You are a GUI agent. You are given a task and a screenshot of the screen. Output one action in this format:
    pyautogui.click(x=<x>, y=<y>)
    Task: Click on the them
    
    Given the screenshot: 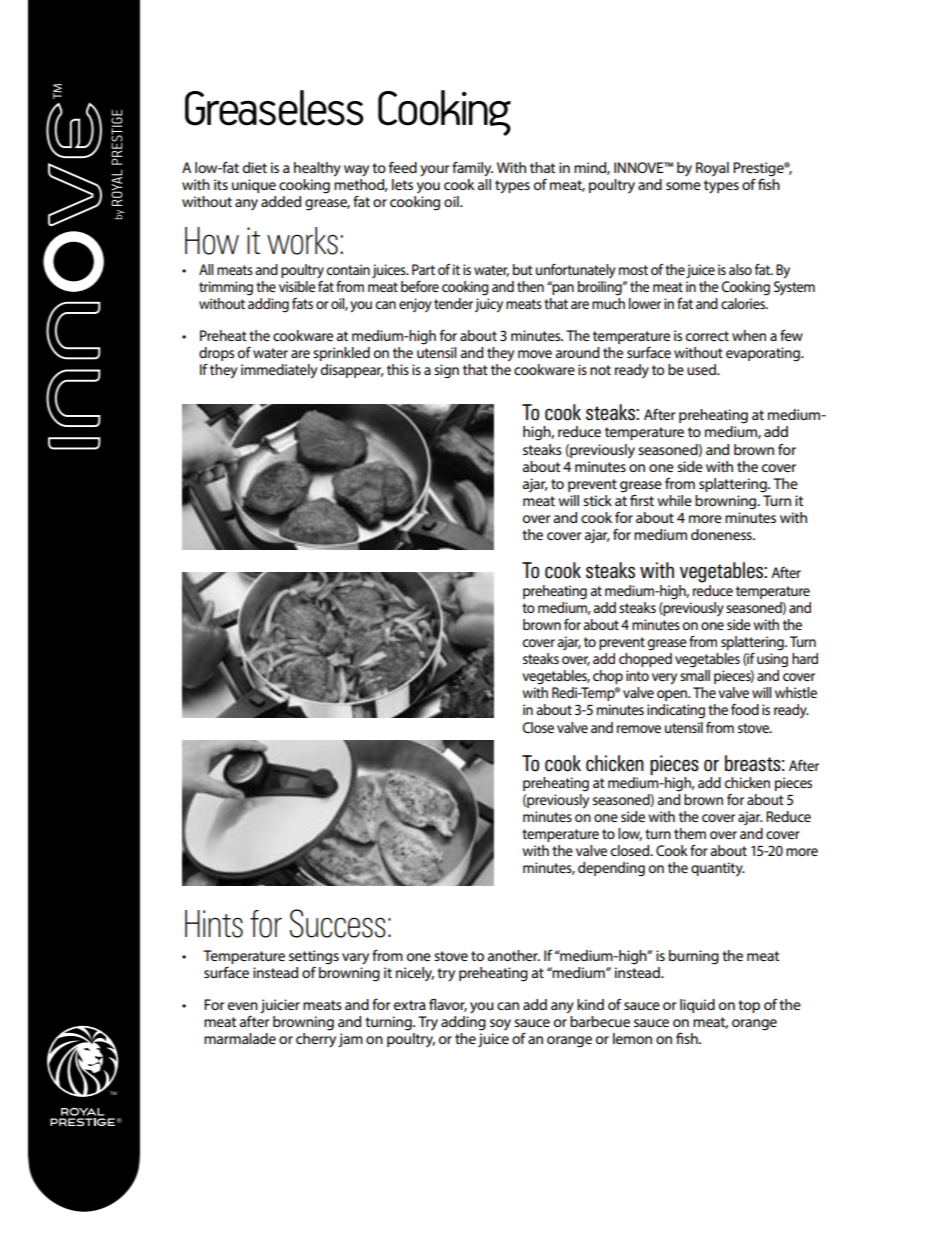 What is the action you would take?
    pyautogui.click(x=690, y=833)
